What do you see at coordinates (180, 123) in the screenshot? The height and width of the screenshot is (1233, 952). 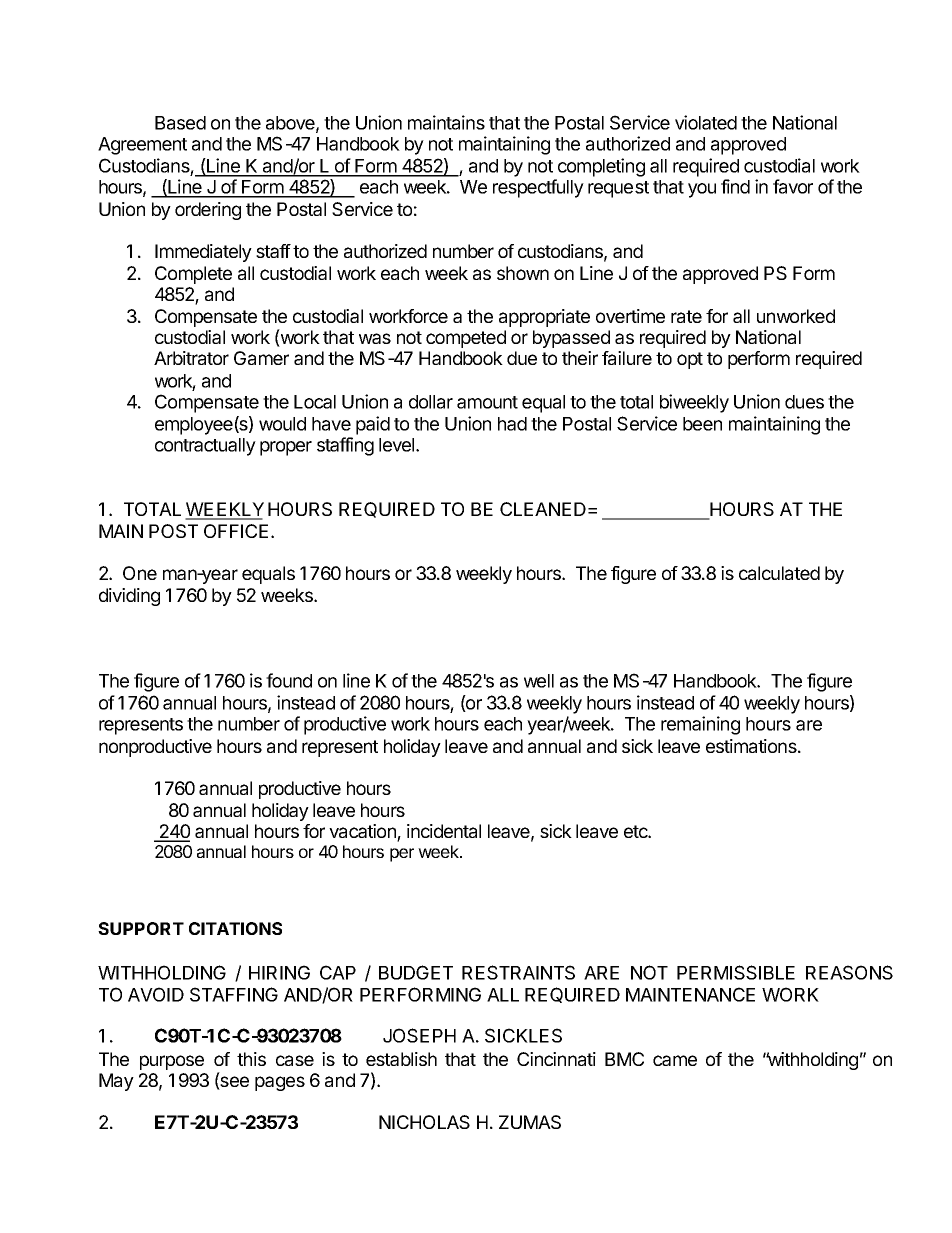 I see `Based` at bounding box center [180, 123].
